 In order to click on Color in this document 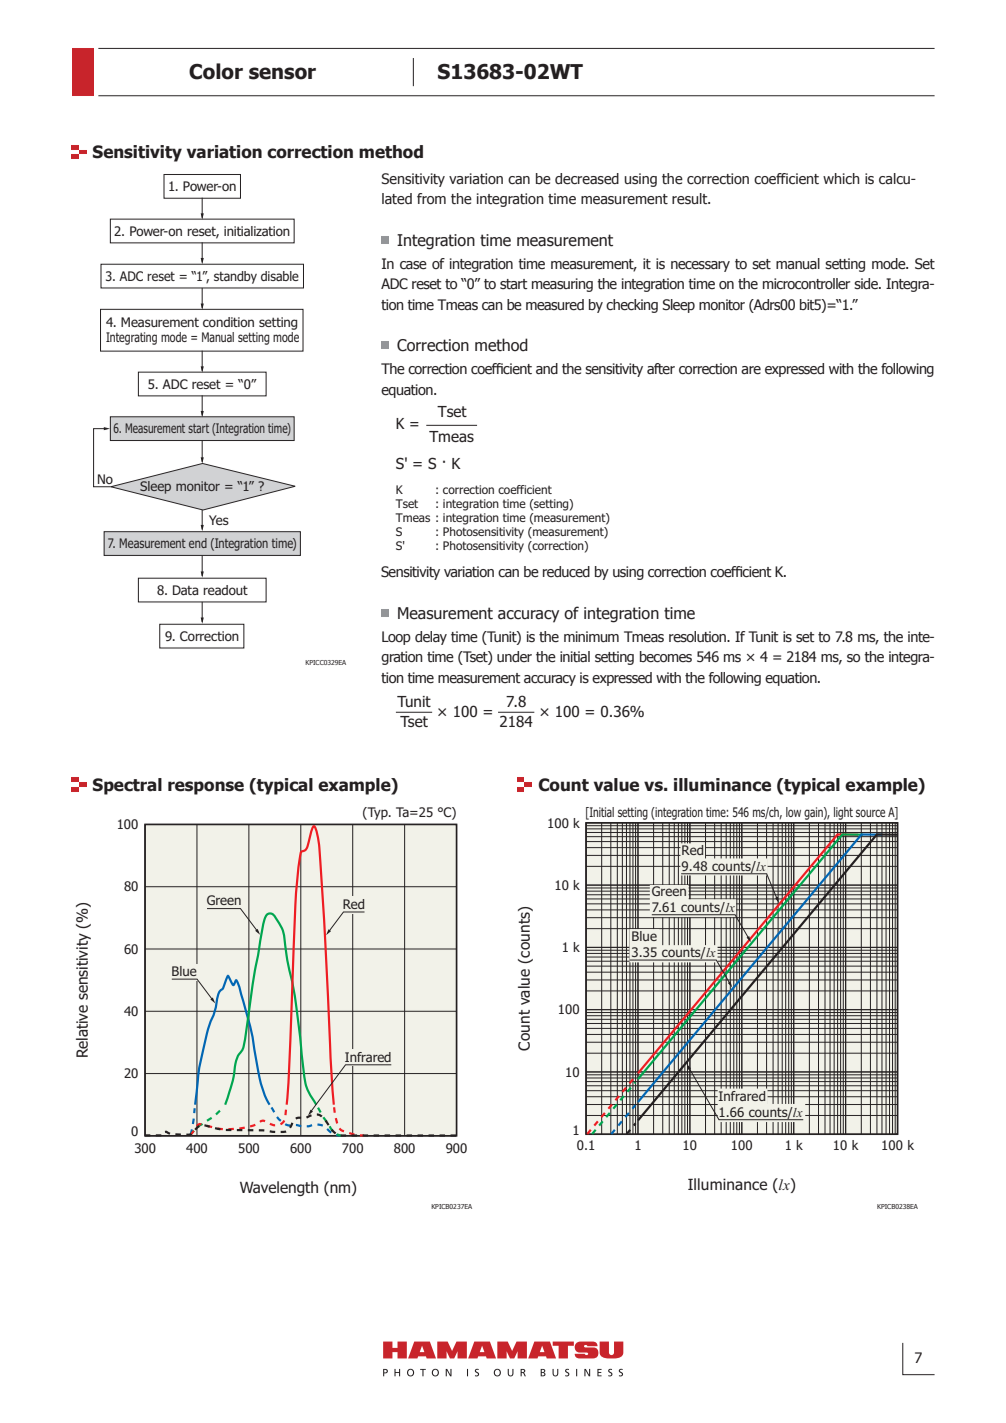, I will do `click(216, 71)`.
